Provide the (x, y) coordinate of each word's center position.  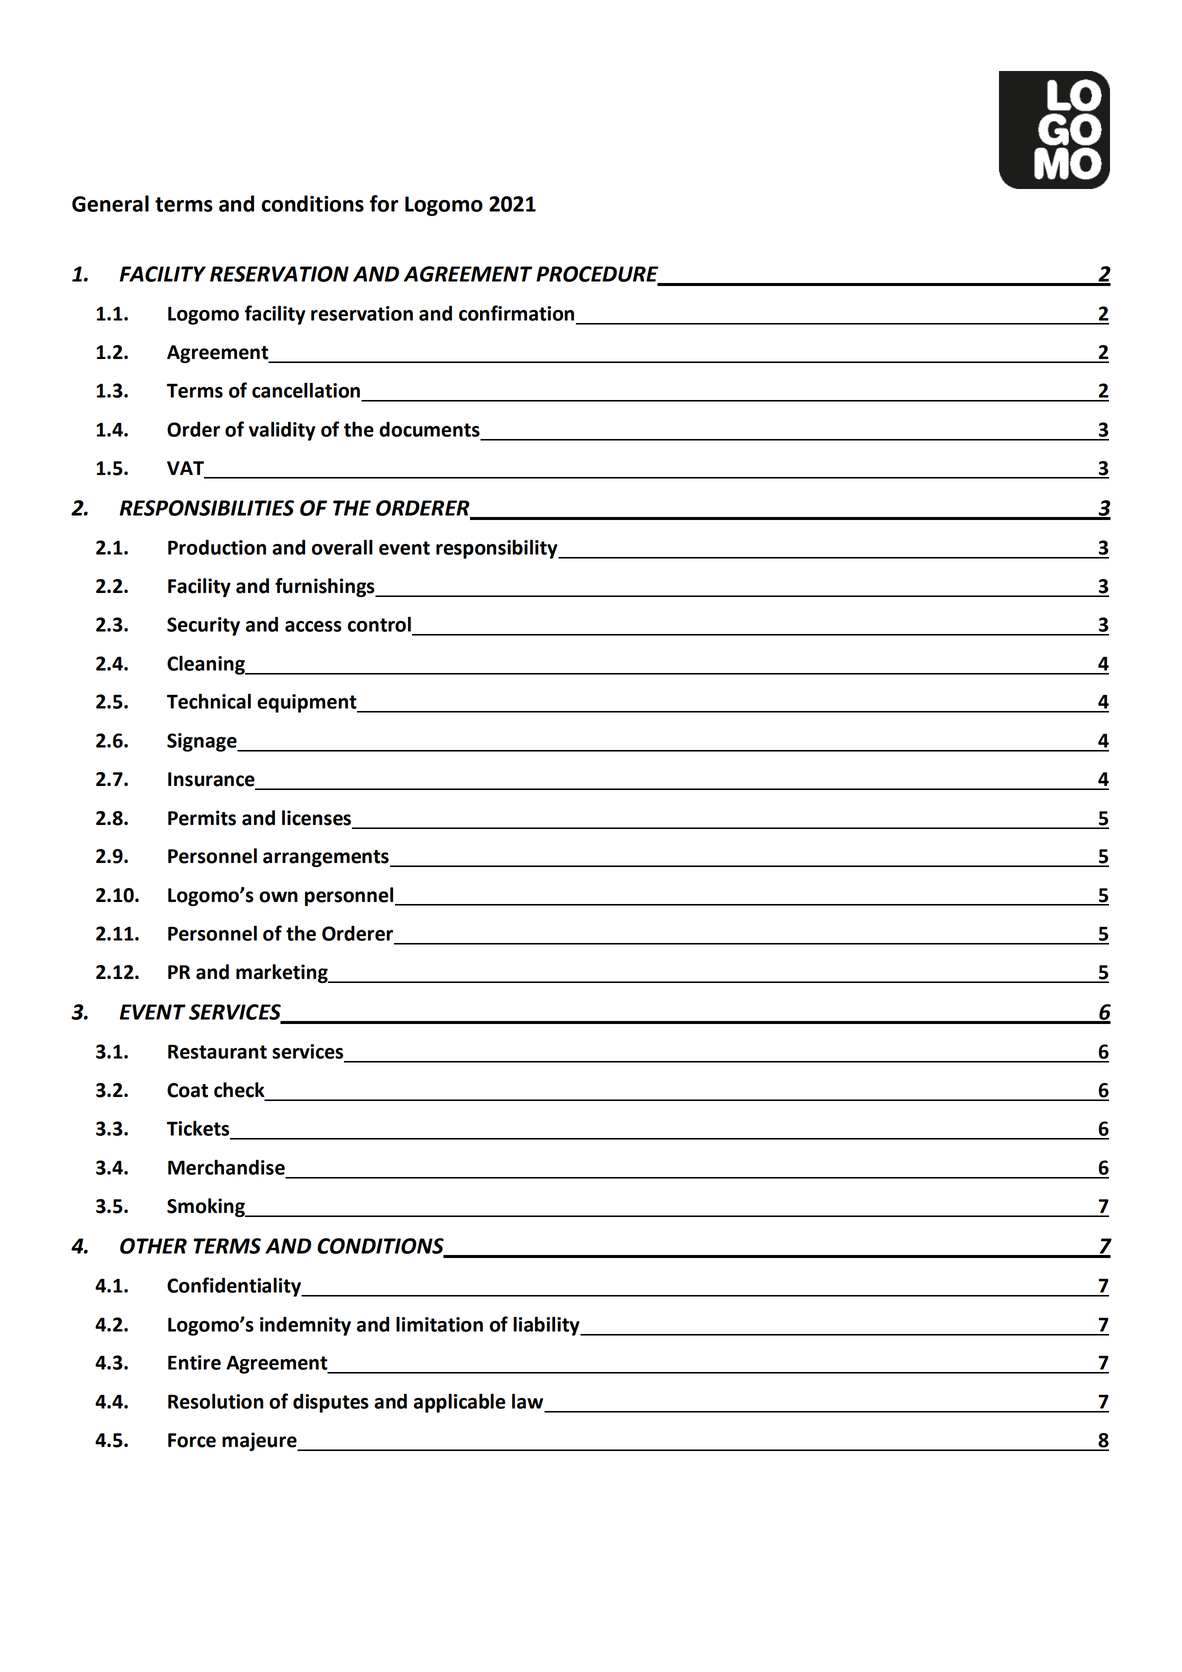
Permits (202, 818)
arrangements (327, 858)
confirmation (516, 313)
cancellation (306, 390)
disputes (331, 1403)
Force (192, 1440)
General (110, 203)
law (527, 1401)
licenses (317, 819)
